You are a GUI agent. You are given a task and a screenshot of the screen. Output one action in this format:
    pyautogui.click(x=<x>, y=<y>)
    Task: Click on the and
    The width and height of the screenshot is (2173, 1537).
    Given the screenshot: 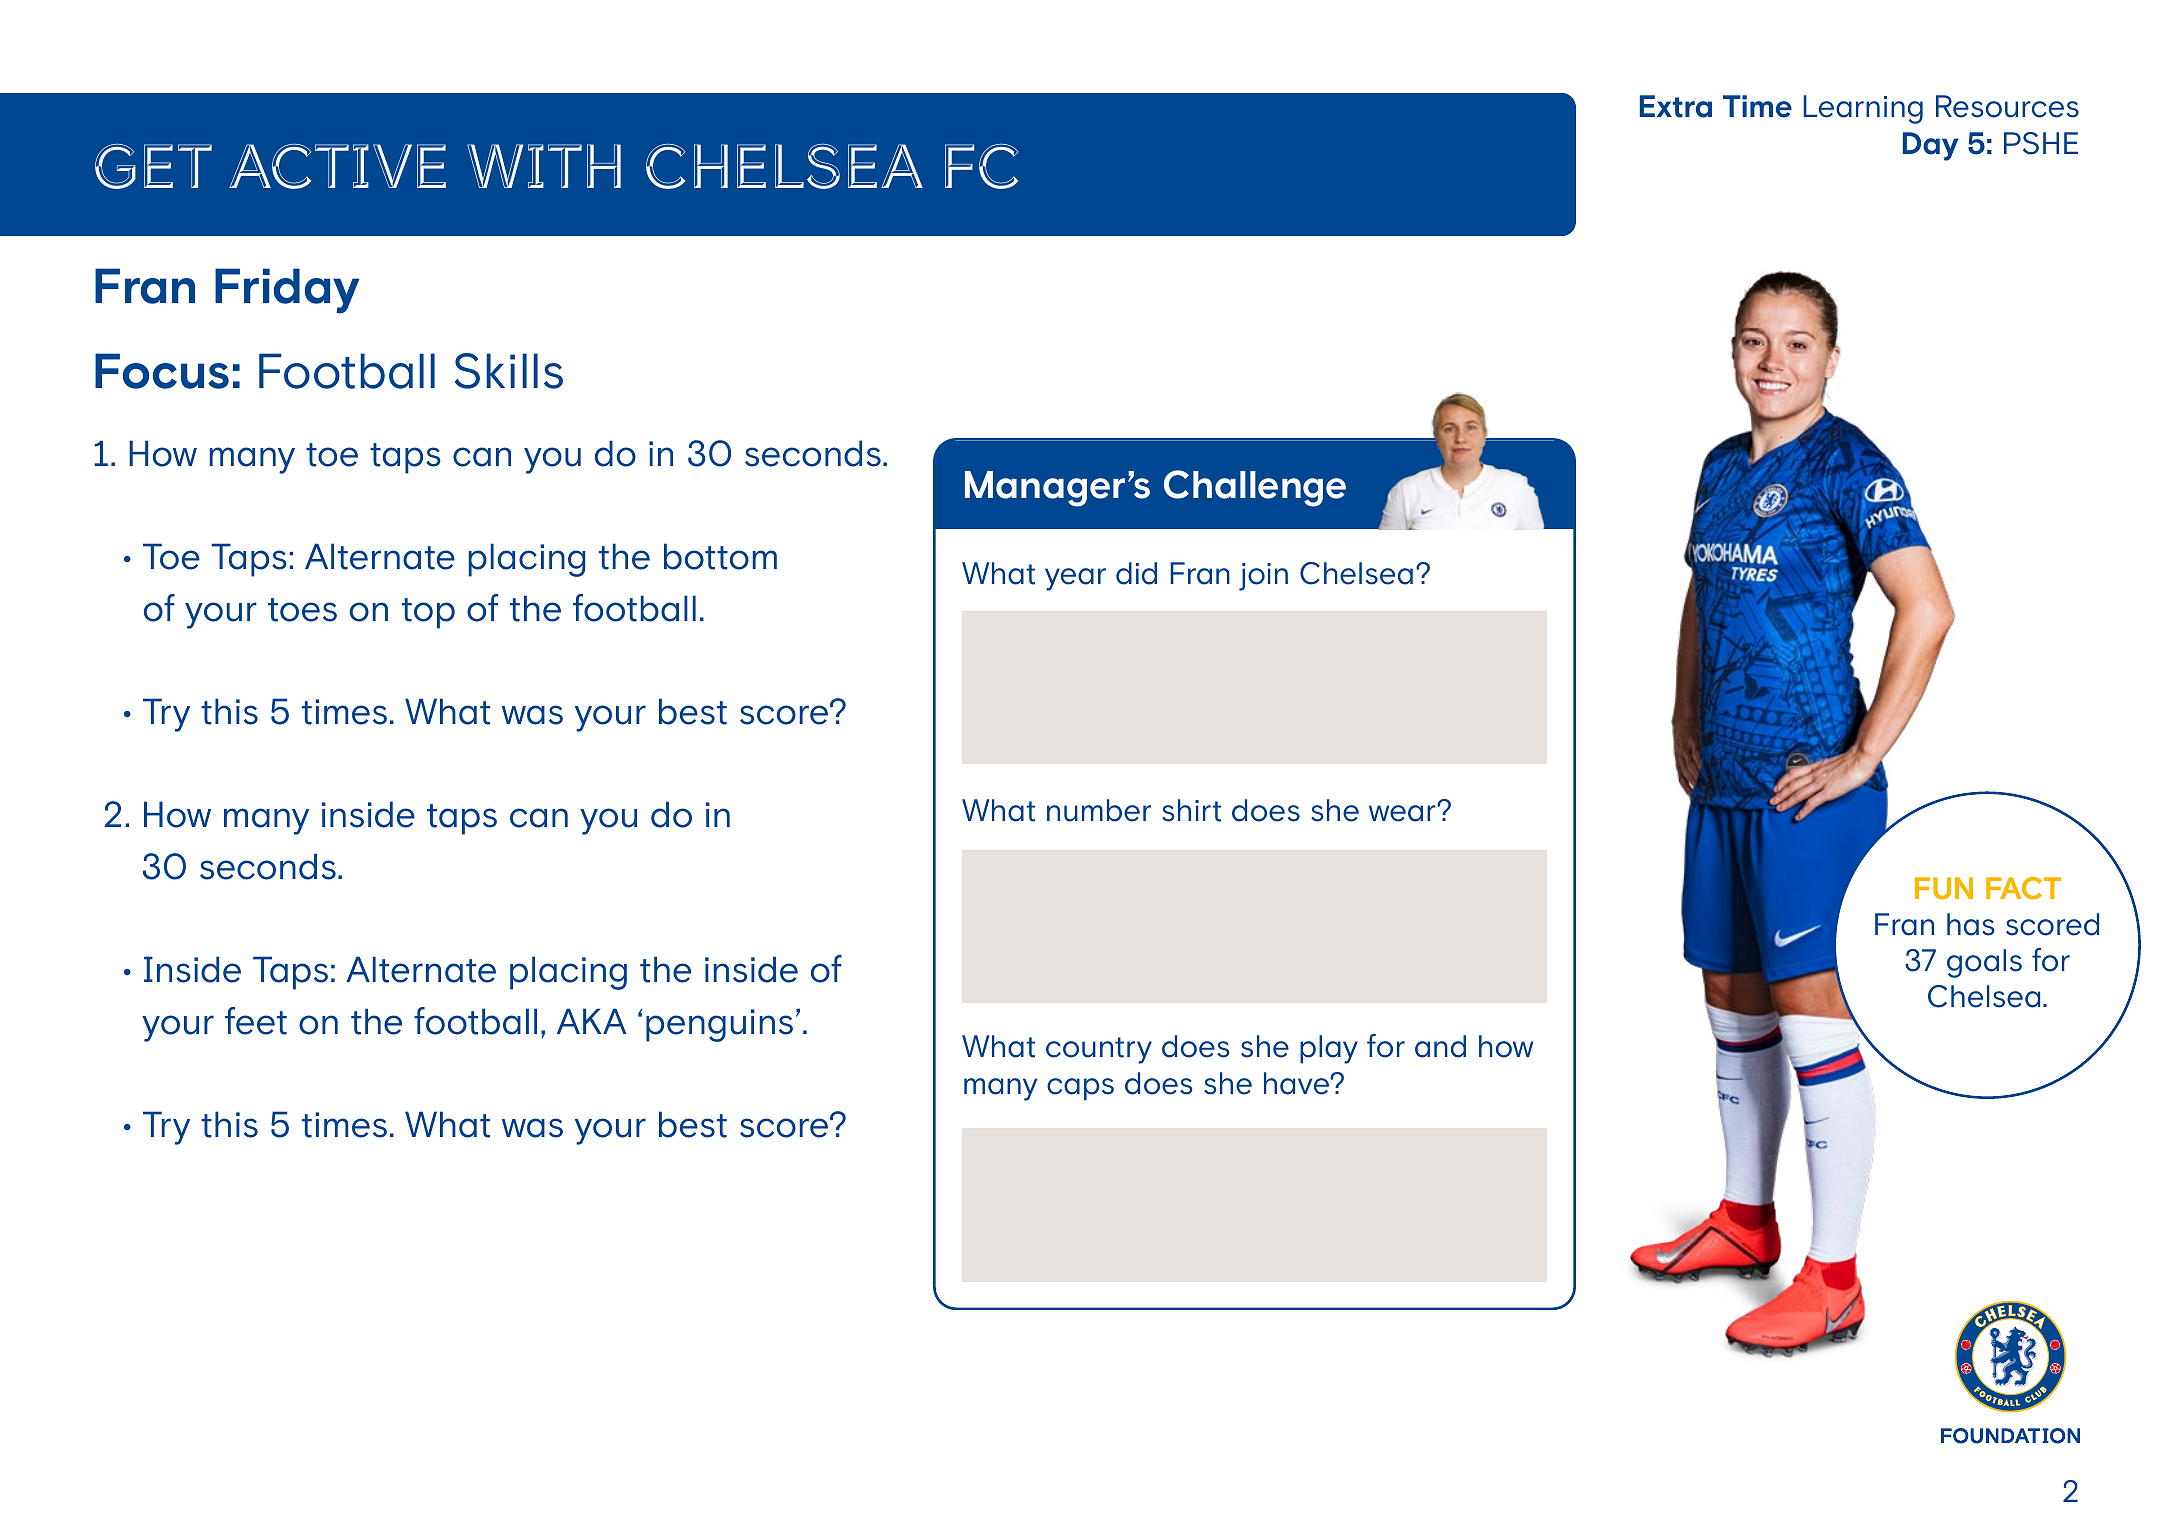 What is the action you would take?
    pyautogui.click(x=1440, y=1046)
